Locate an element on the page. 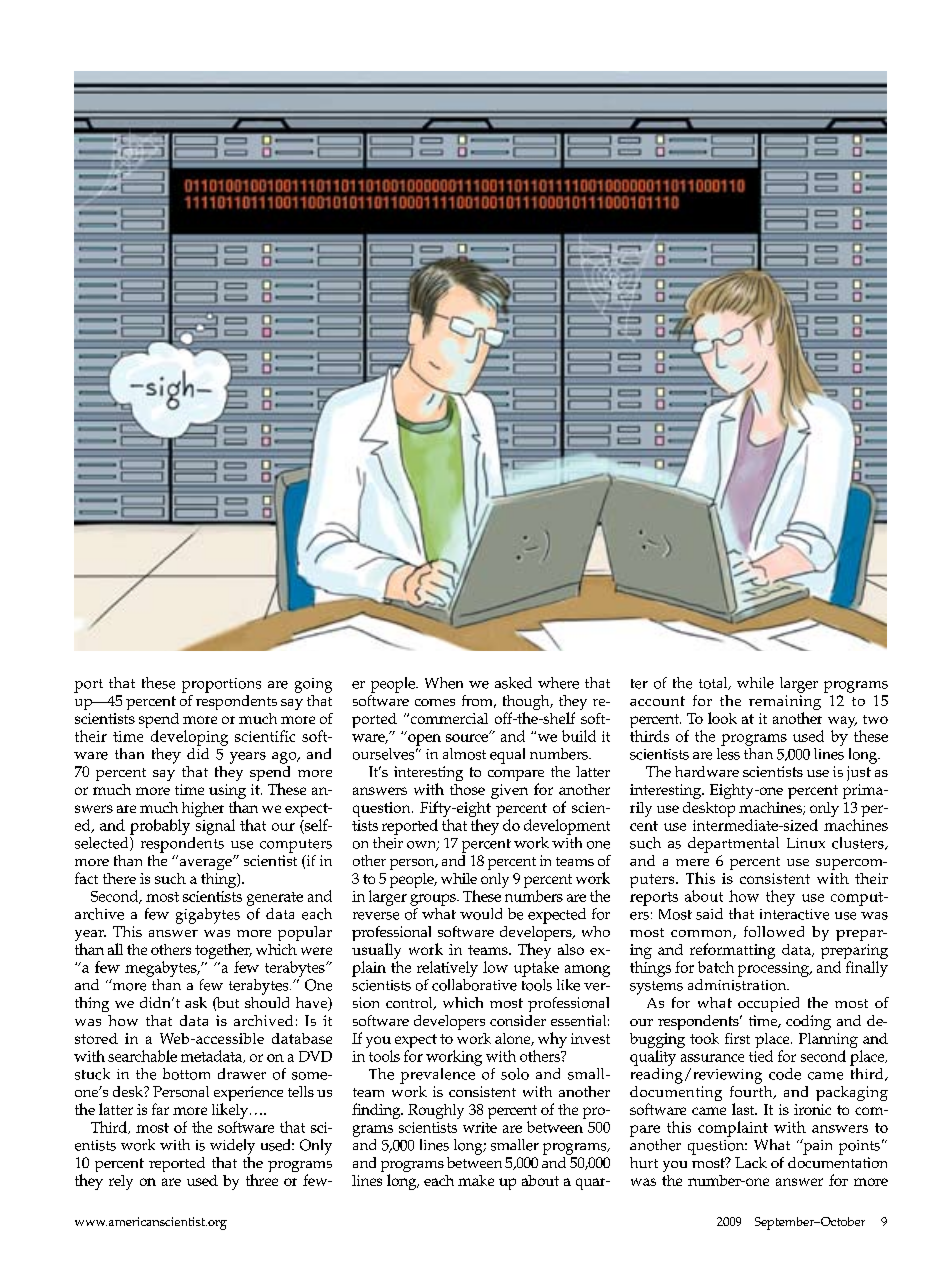 The width and height of the image is (952, 1265). make is located at coordinates (476, 1180).
